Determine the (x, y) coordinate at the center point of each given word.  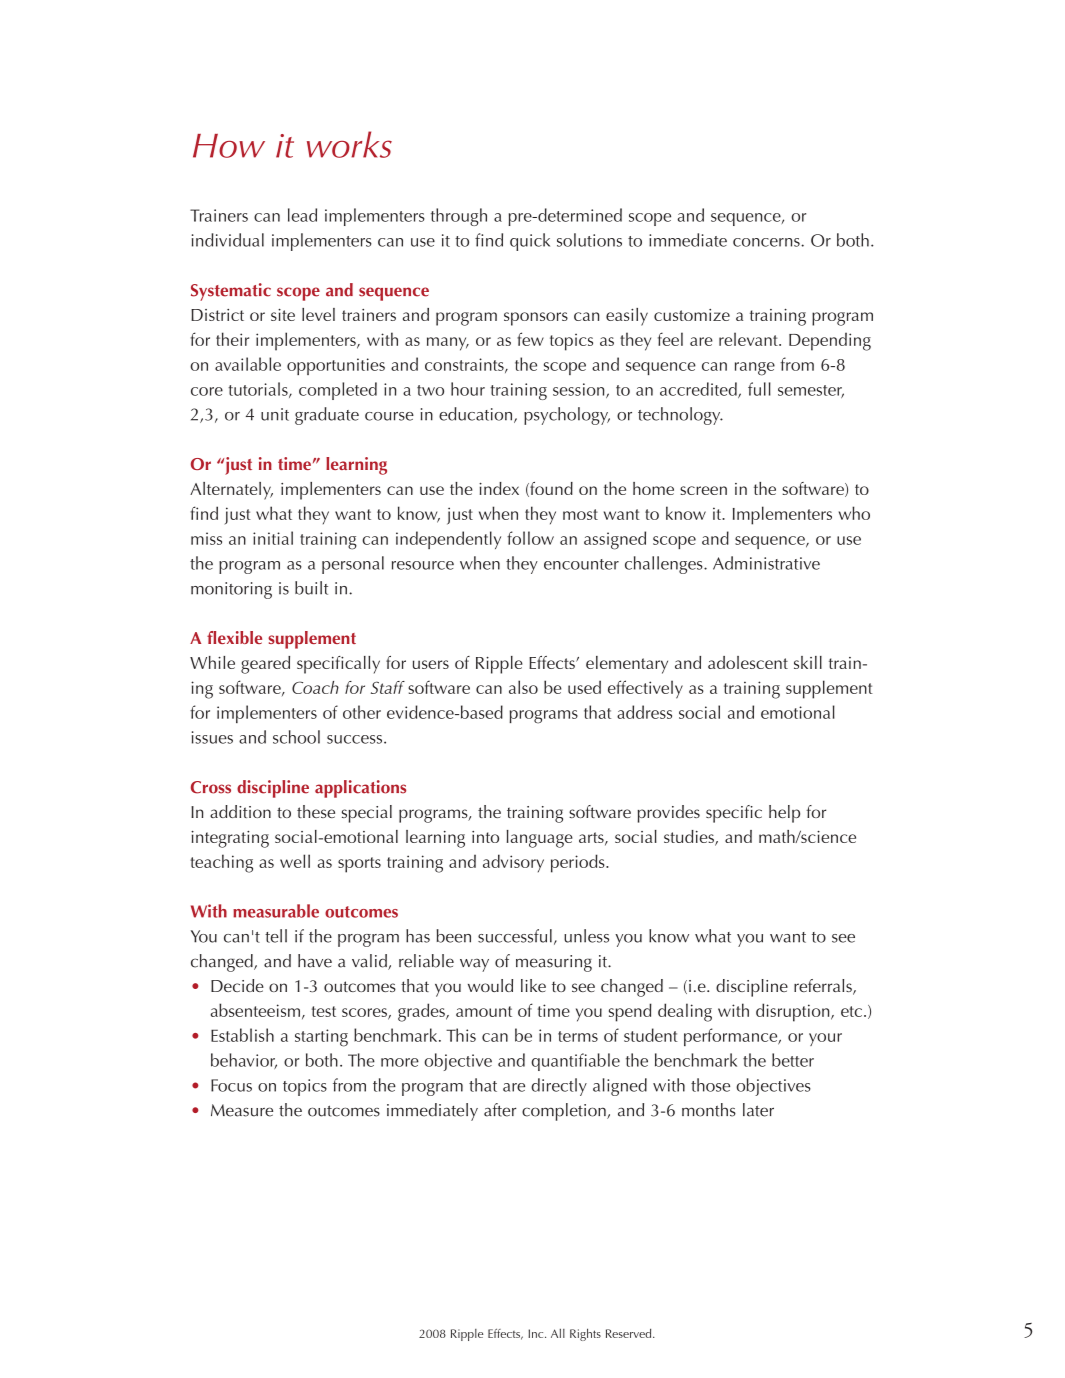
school (296, 737)
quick (530, 242)
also (523, 687)
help (784, 814)
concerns (767, 242)
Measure (242, 1110)
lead (302, 215)
